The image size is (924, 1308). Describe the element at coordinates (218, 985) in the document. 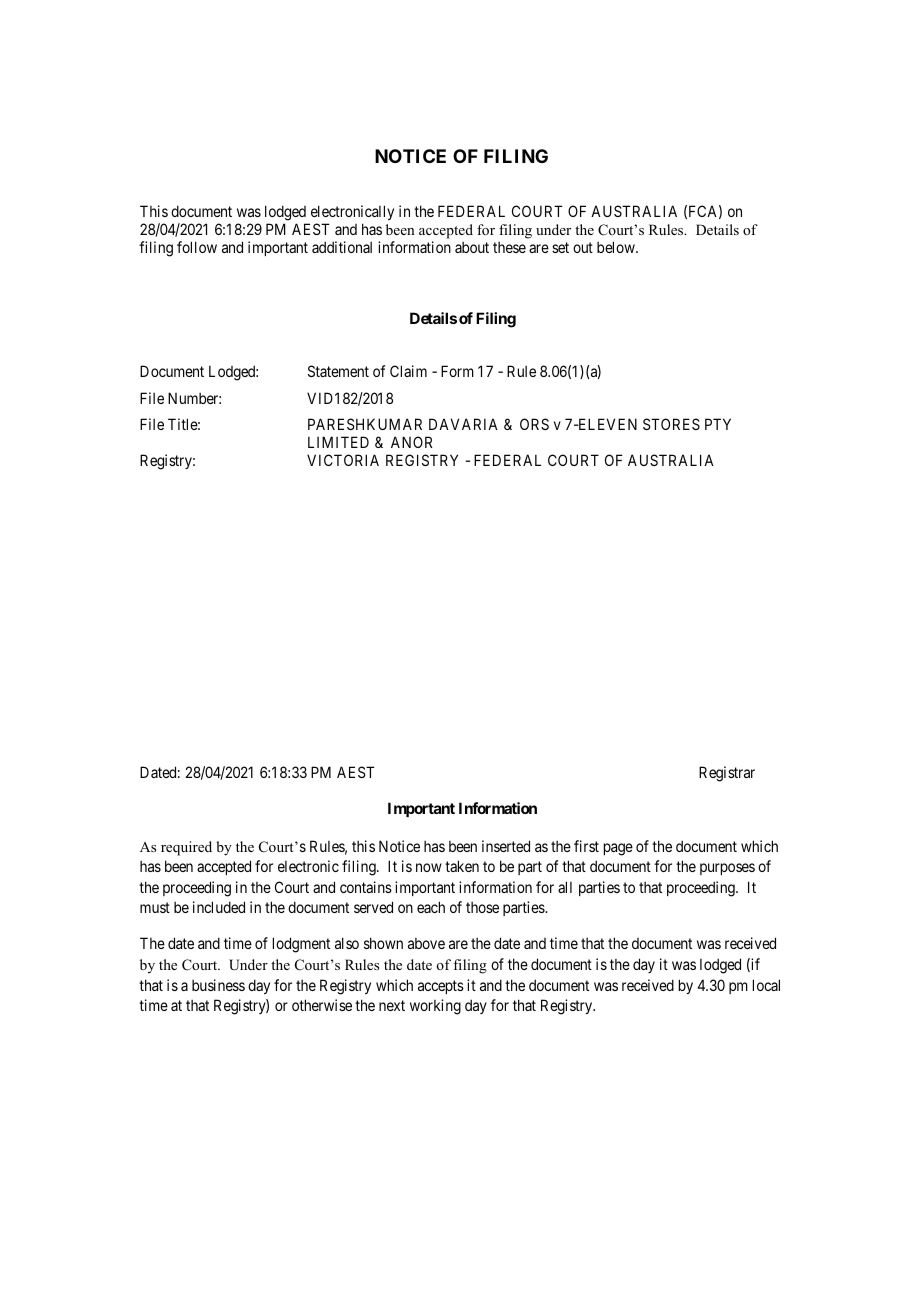

I see `business` at that location.
